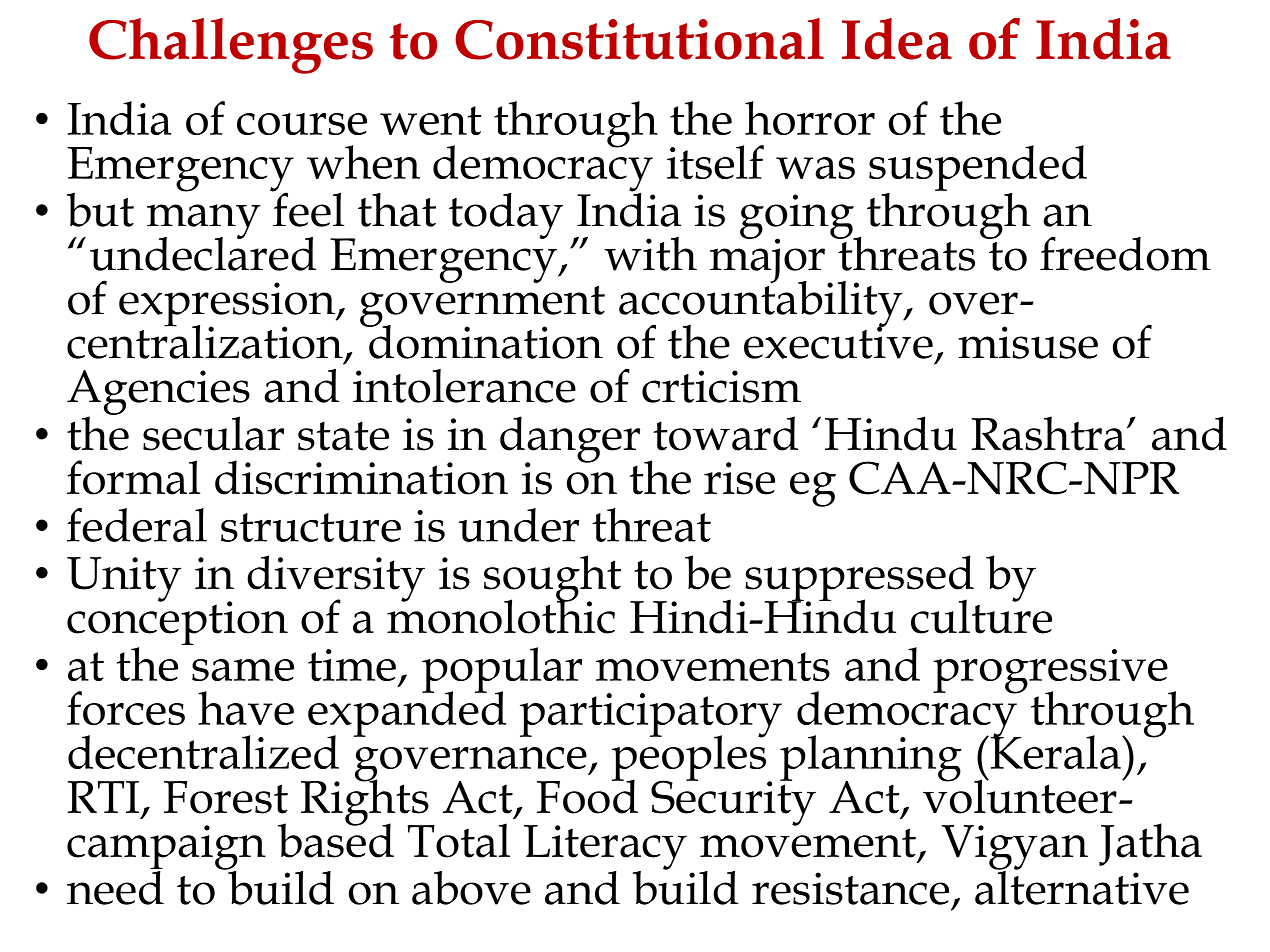 Image resolution: width=1270 pixels, height=952 pixels. I want to click on Constitutional, so click(639, 39).
